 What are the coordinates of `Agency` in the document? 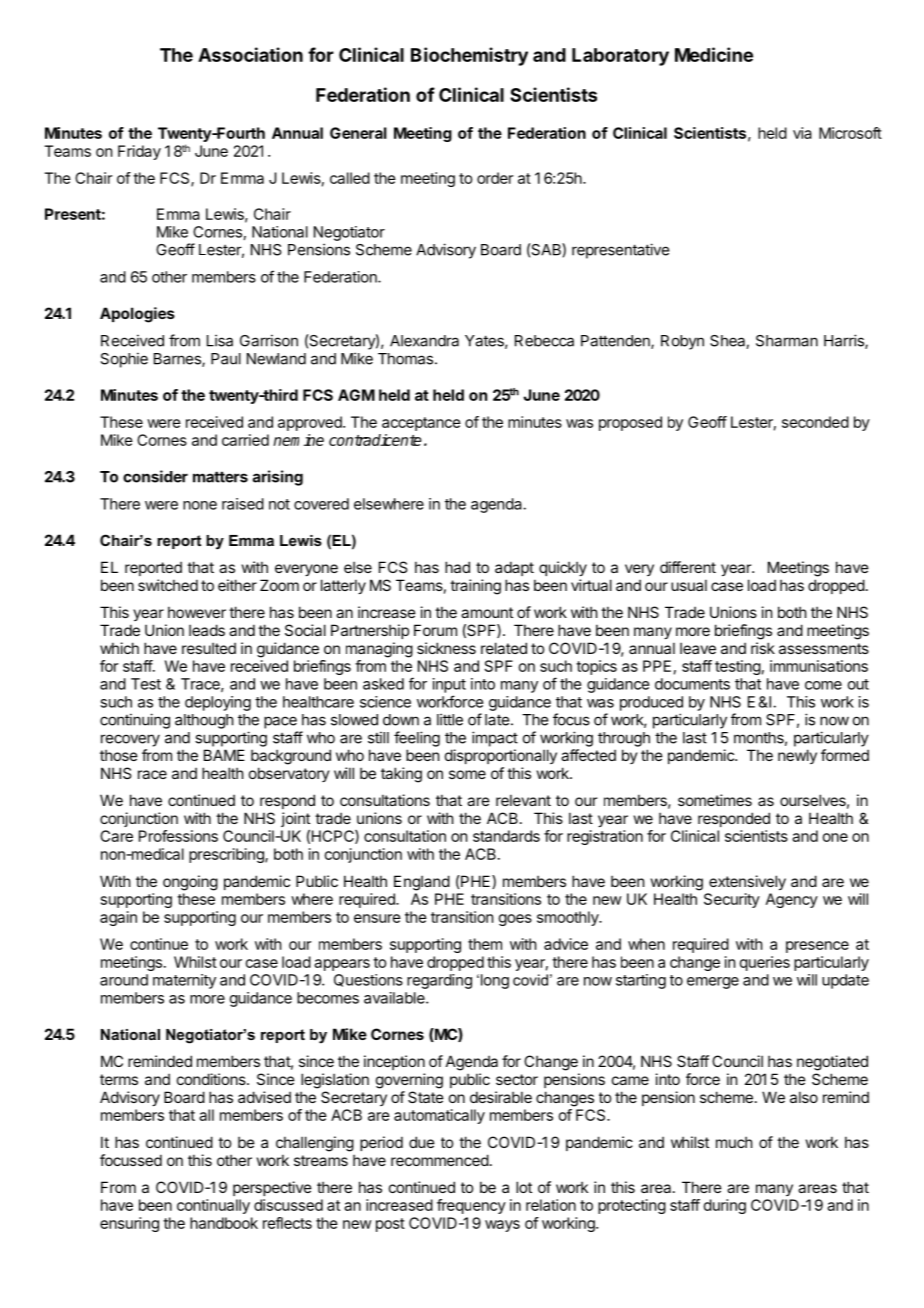 It's located at (792, 900).
